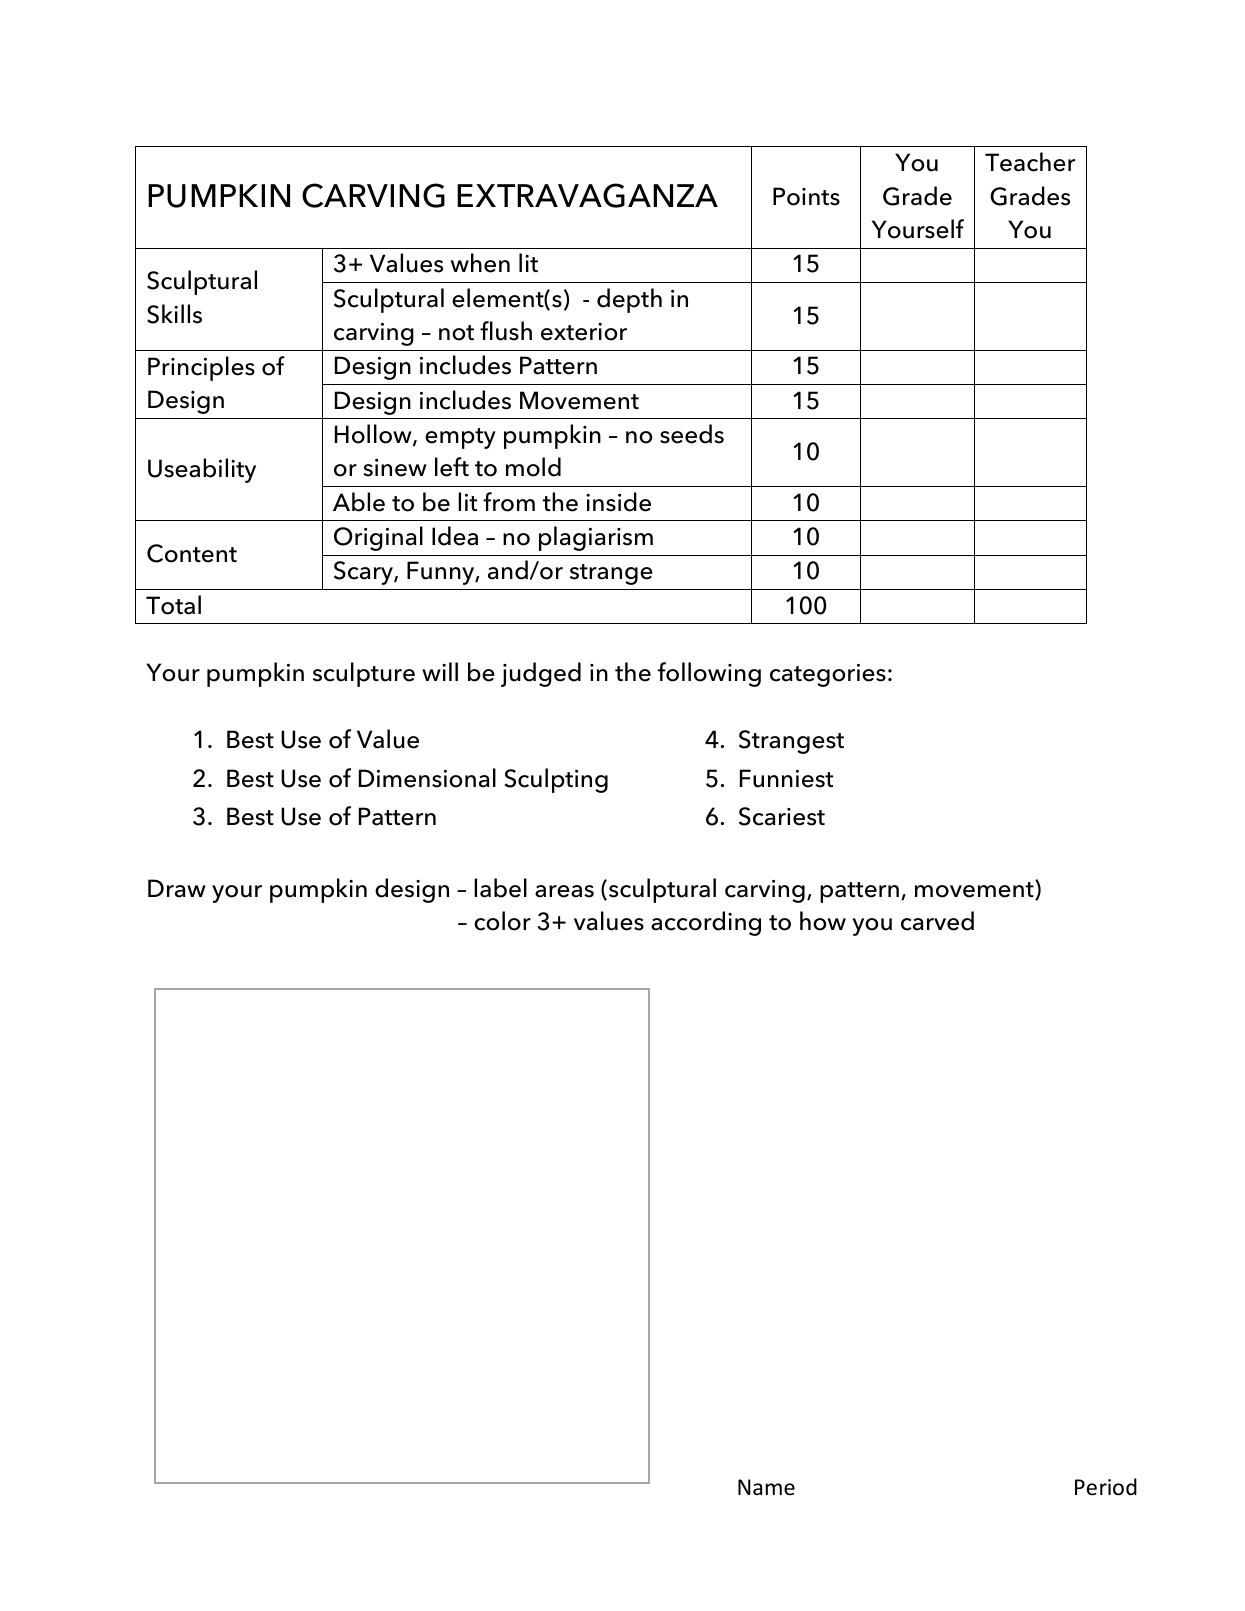  Describe the element at coordinates (618, 502) in the screenshot. I see `inside` at that location.
